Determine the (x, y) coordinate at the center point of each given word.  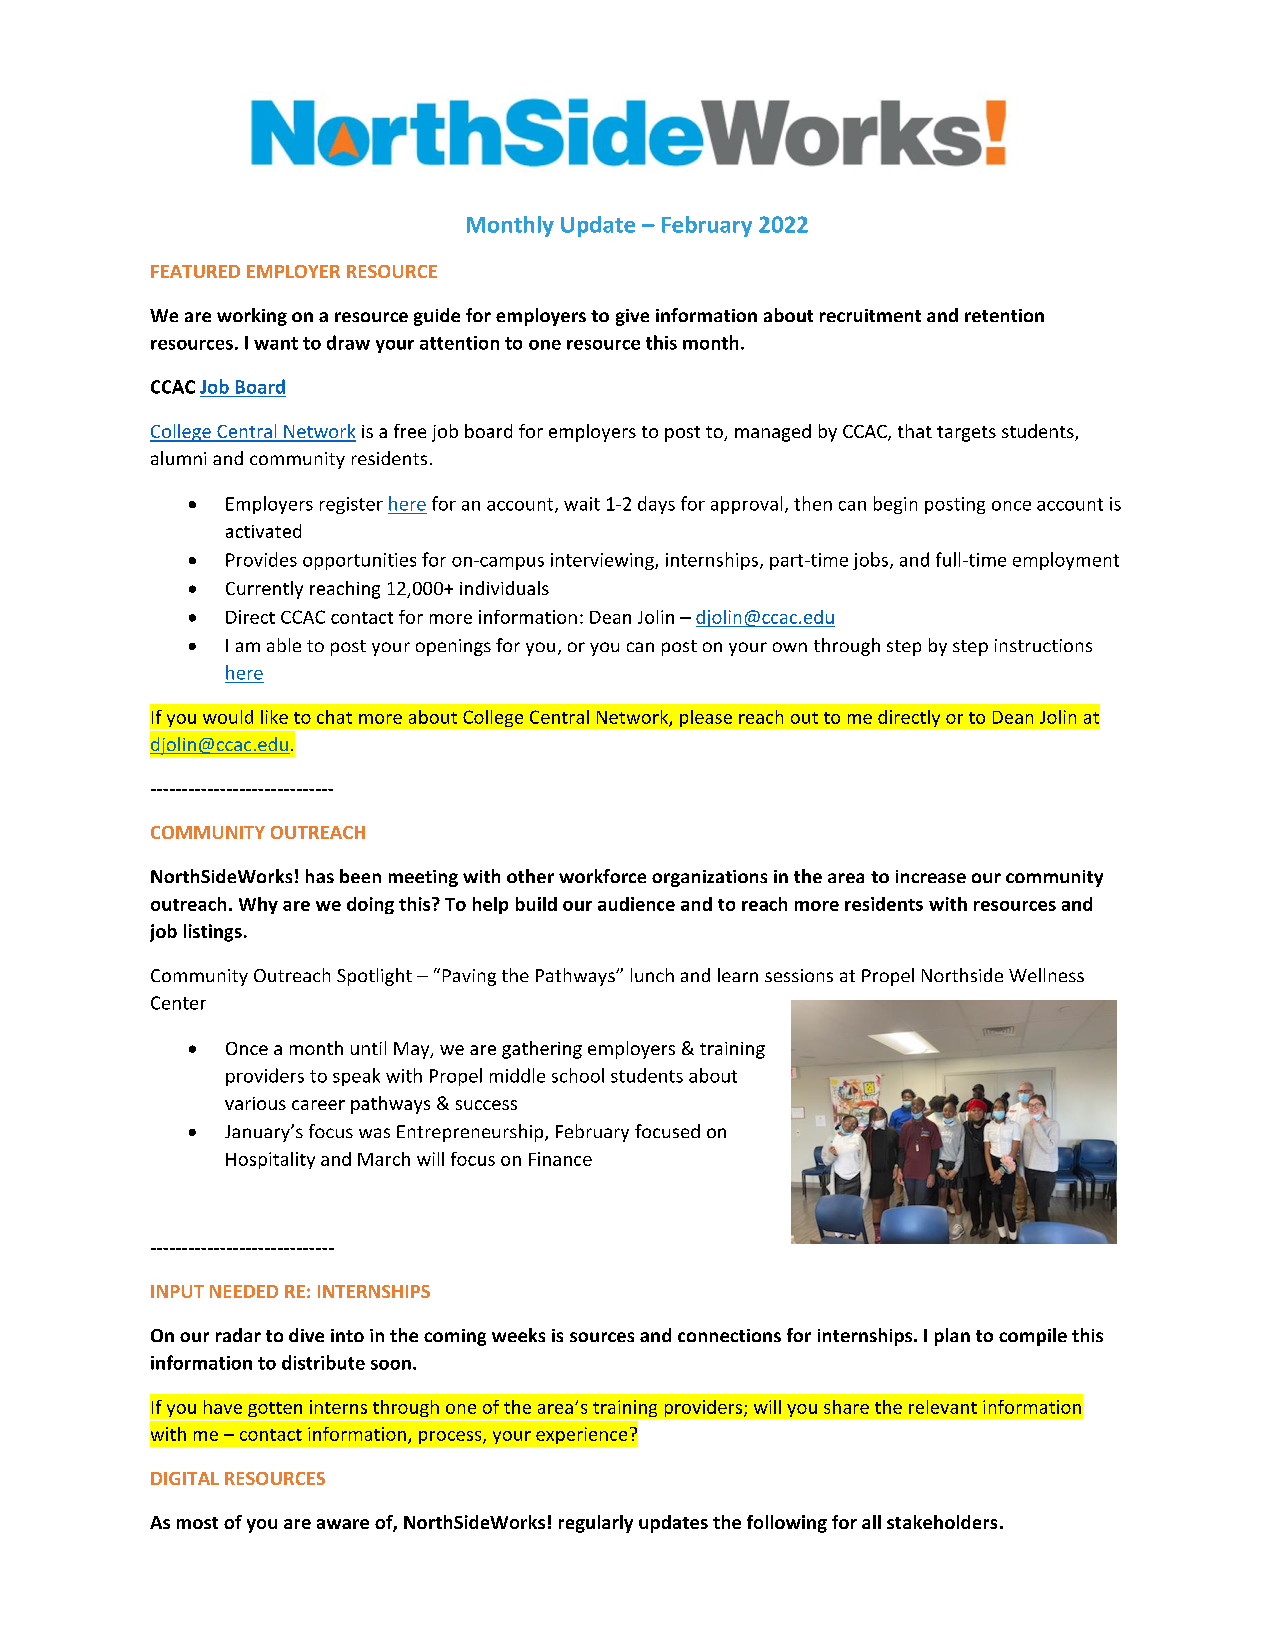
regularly (596, 1524)
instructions (1043, 645)
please (706, 718)
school (578, 1075)
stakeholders (942, 1522)
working (252, 317)
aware (343, 1524)
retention (1004, 315)
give (632, 317)
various (255, 1103)
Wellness (1046, 975)
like (274, 717)
